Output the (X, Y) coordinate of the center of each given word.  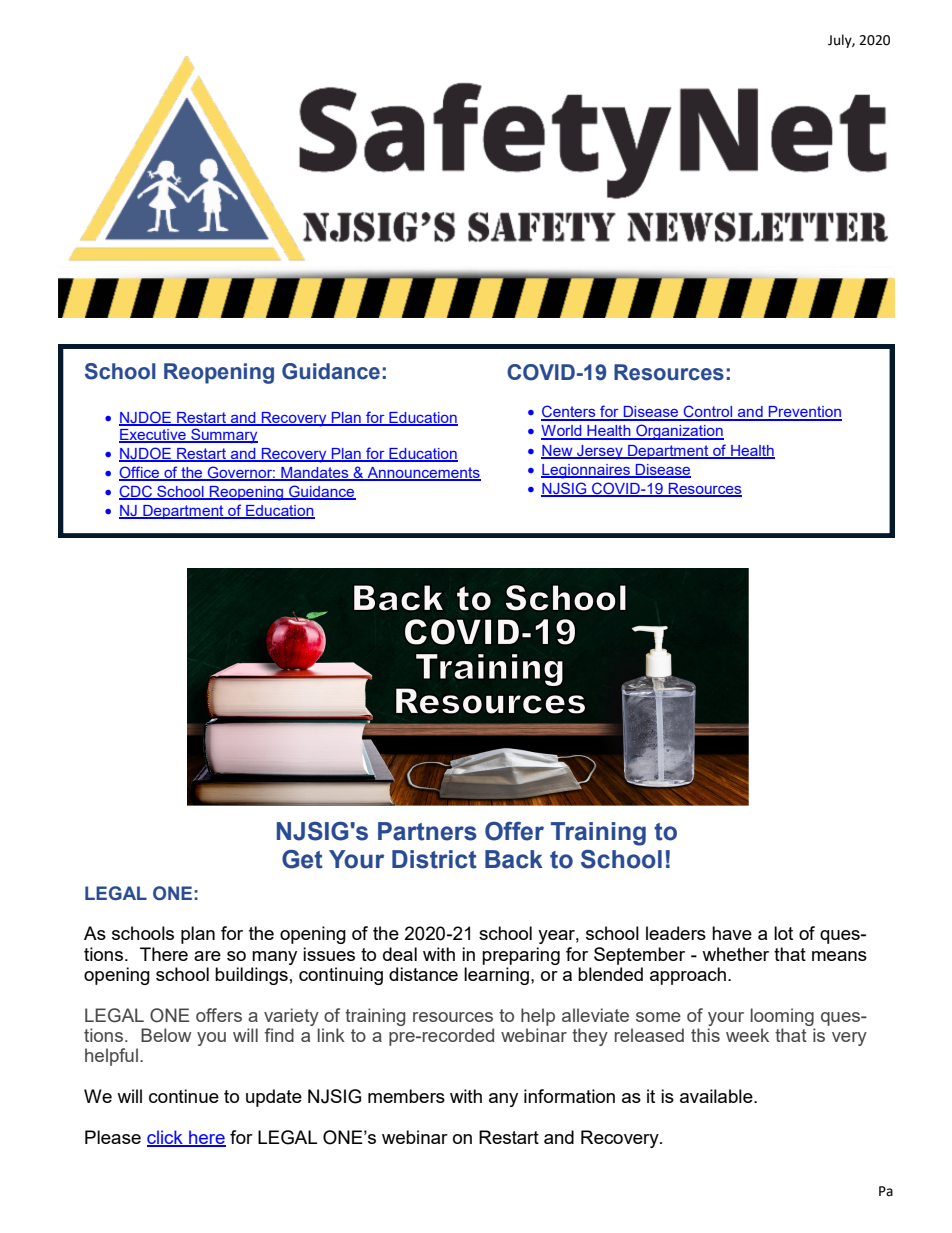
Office (140, 473)
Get (302, 859)
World (562, 432)
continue (184, 1096)
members (406, 1096)
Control (708, 412)
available (717, 1096)
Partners (427, 831)
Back (514, 859)
